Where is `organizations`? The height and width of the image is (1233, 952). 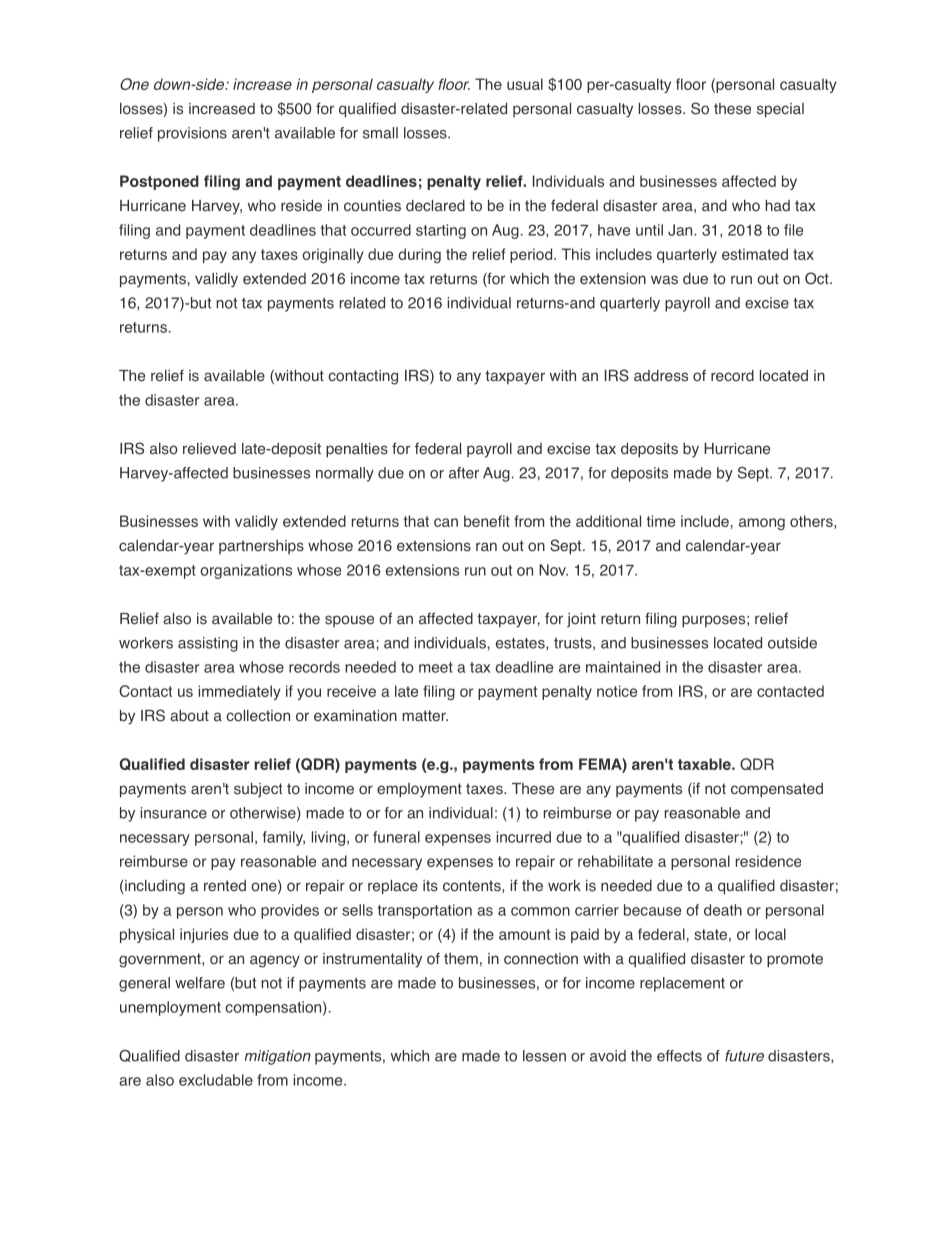
organizations is located at coordinates (246, 571).
